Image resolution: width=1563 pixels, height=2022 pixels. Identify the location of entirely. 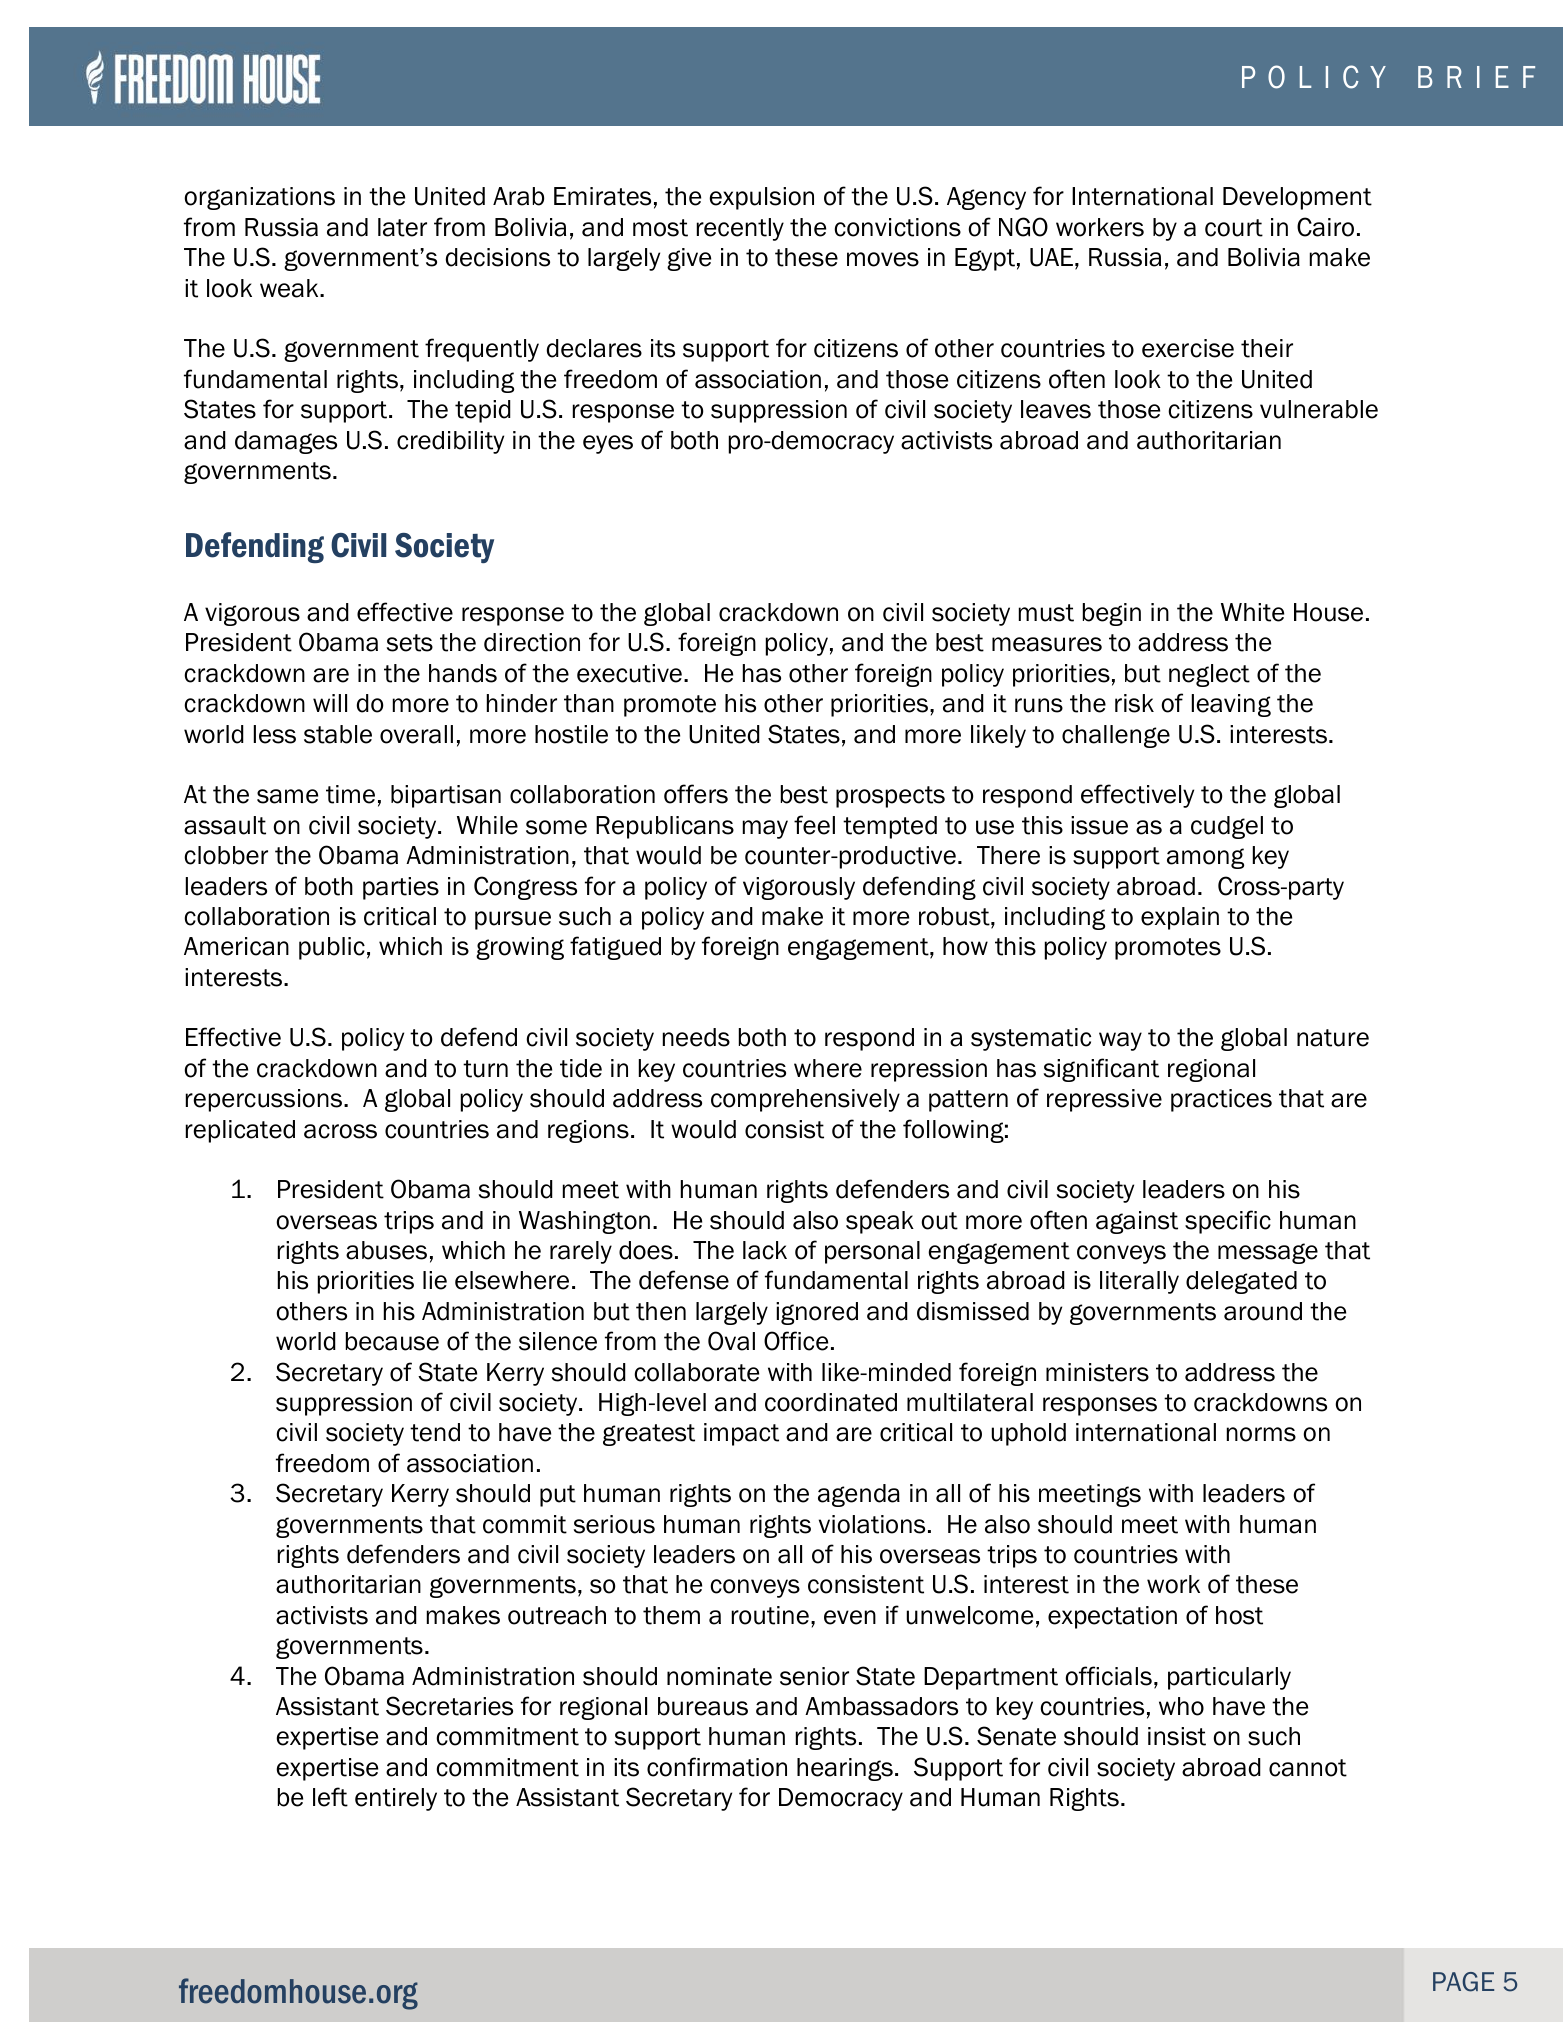
(396, 1799).
